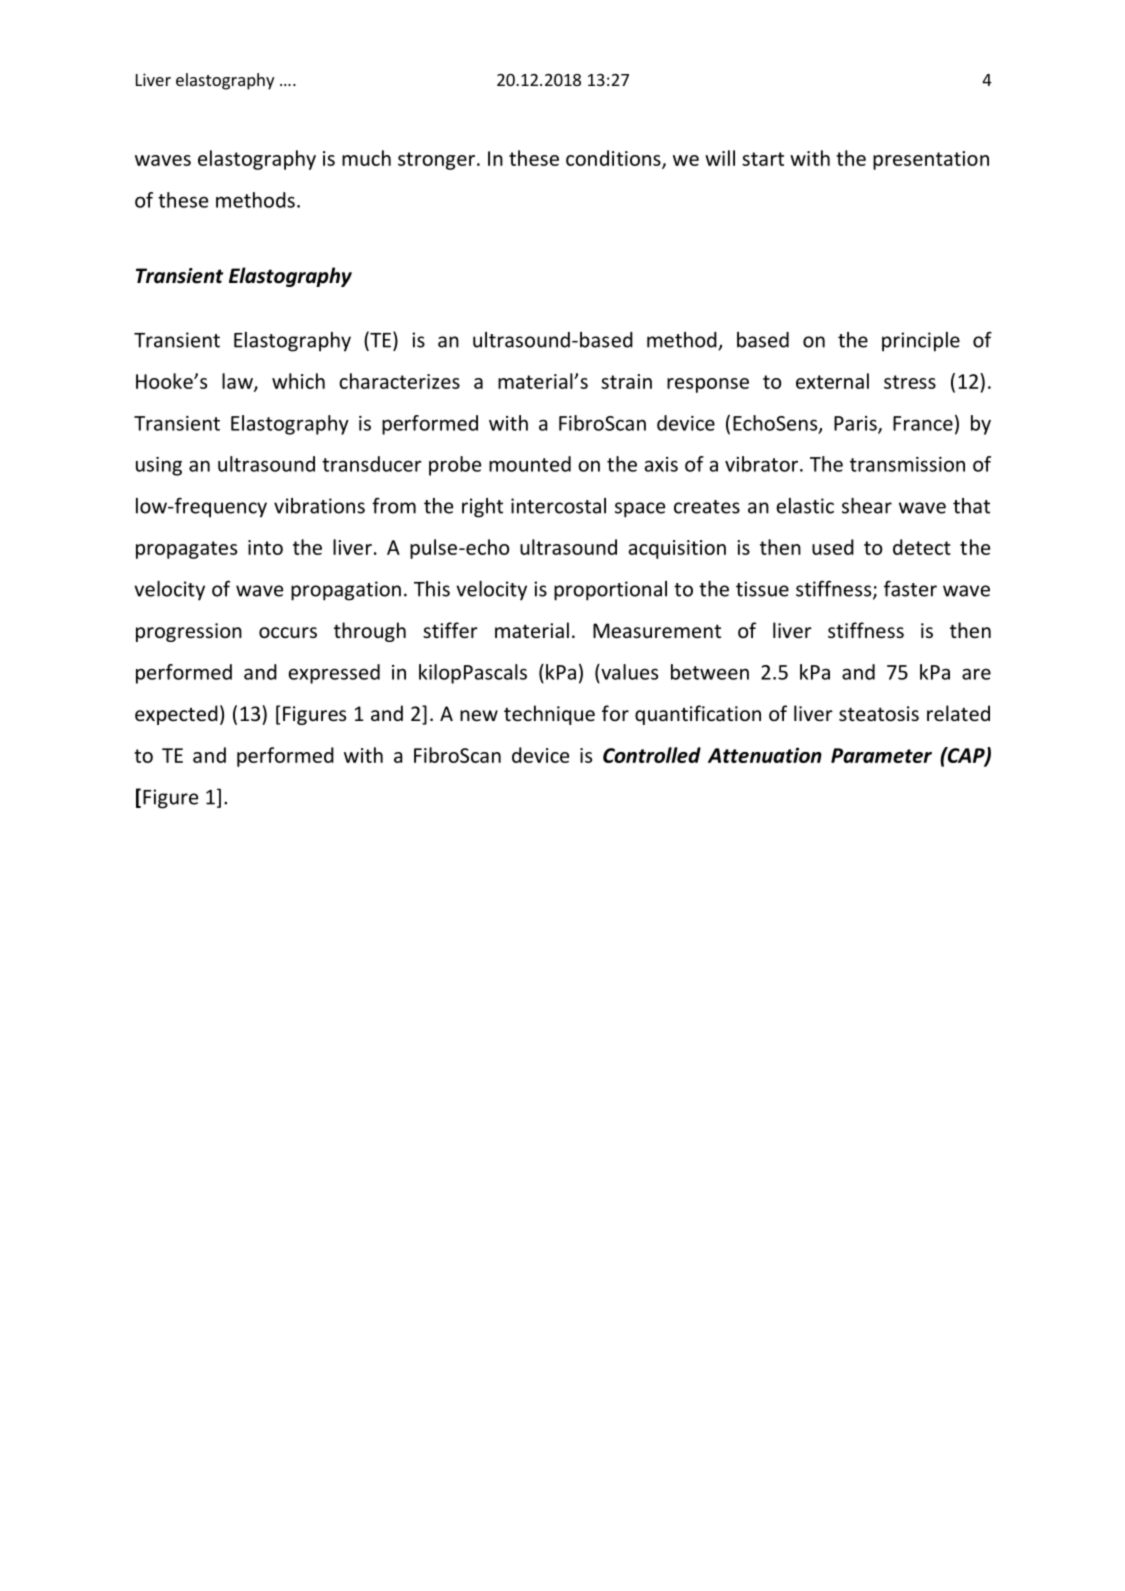 The image size is (1125, 1591). I want to click on transmission, so click(907, 464).
